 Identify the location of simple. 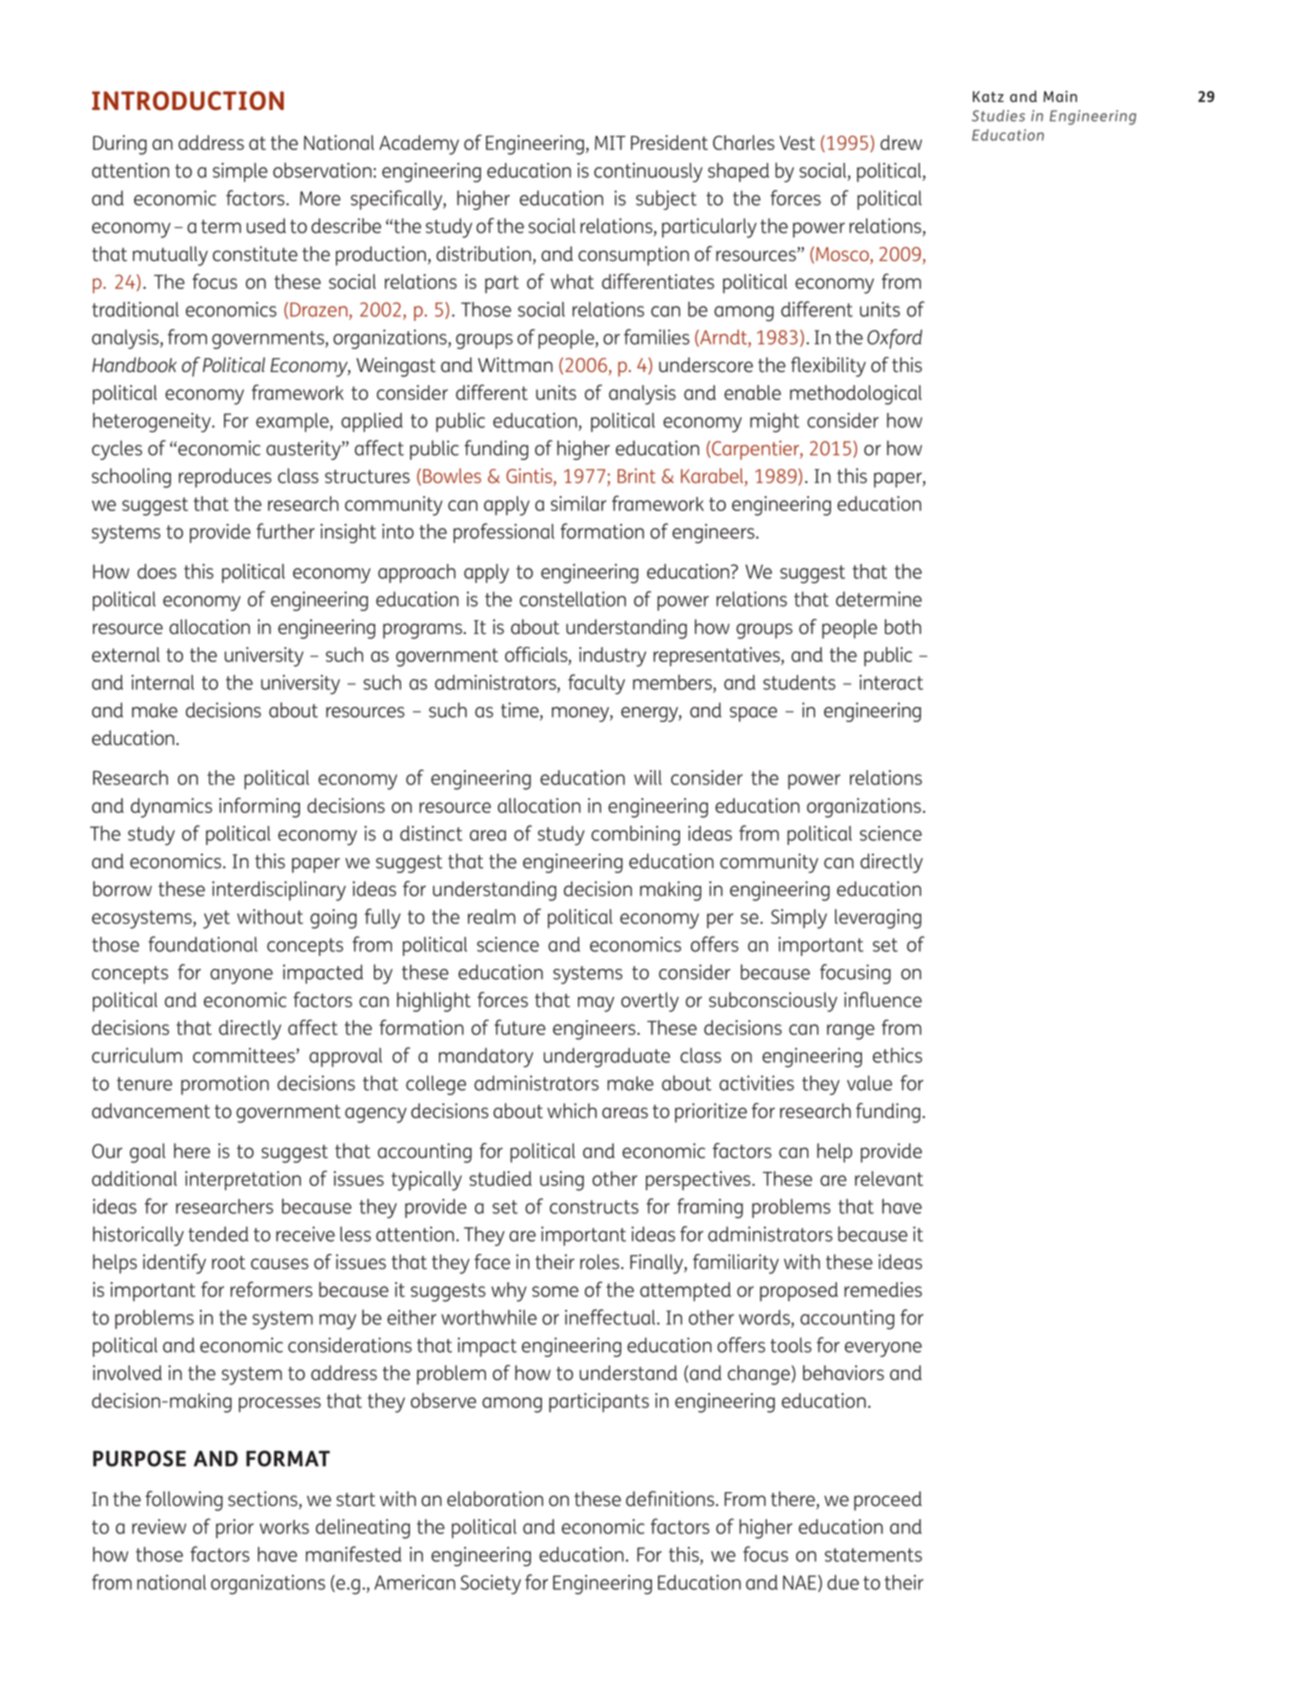
(240, 172).
